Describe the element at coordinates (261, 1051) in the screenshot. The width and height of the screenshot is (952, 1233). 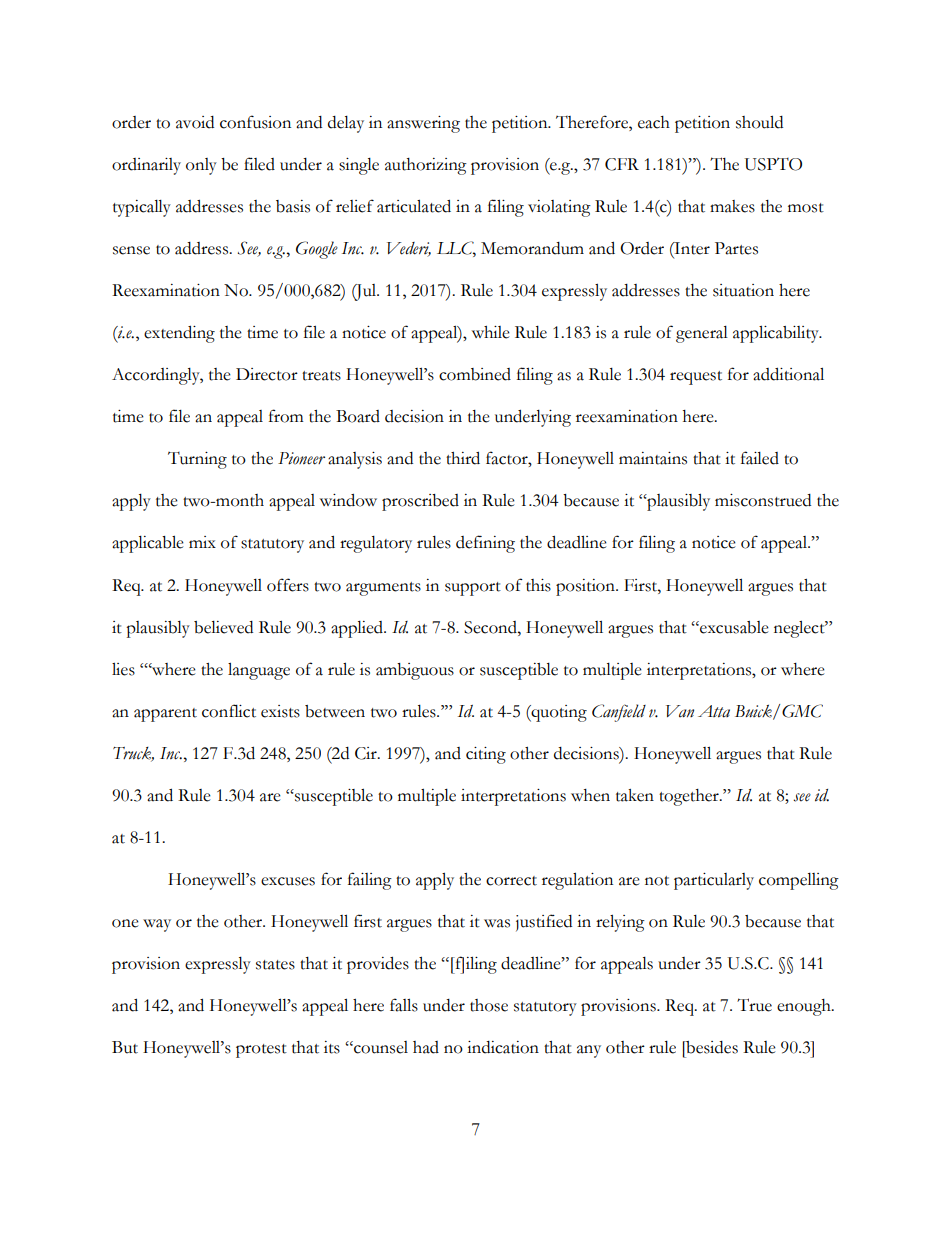
I see `protest` at that location.
